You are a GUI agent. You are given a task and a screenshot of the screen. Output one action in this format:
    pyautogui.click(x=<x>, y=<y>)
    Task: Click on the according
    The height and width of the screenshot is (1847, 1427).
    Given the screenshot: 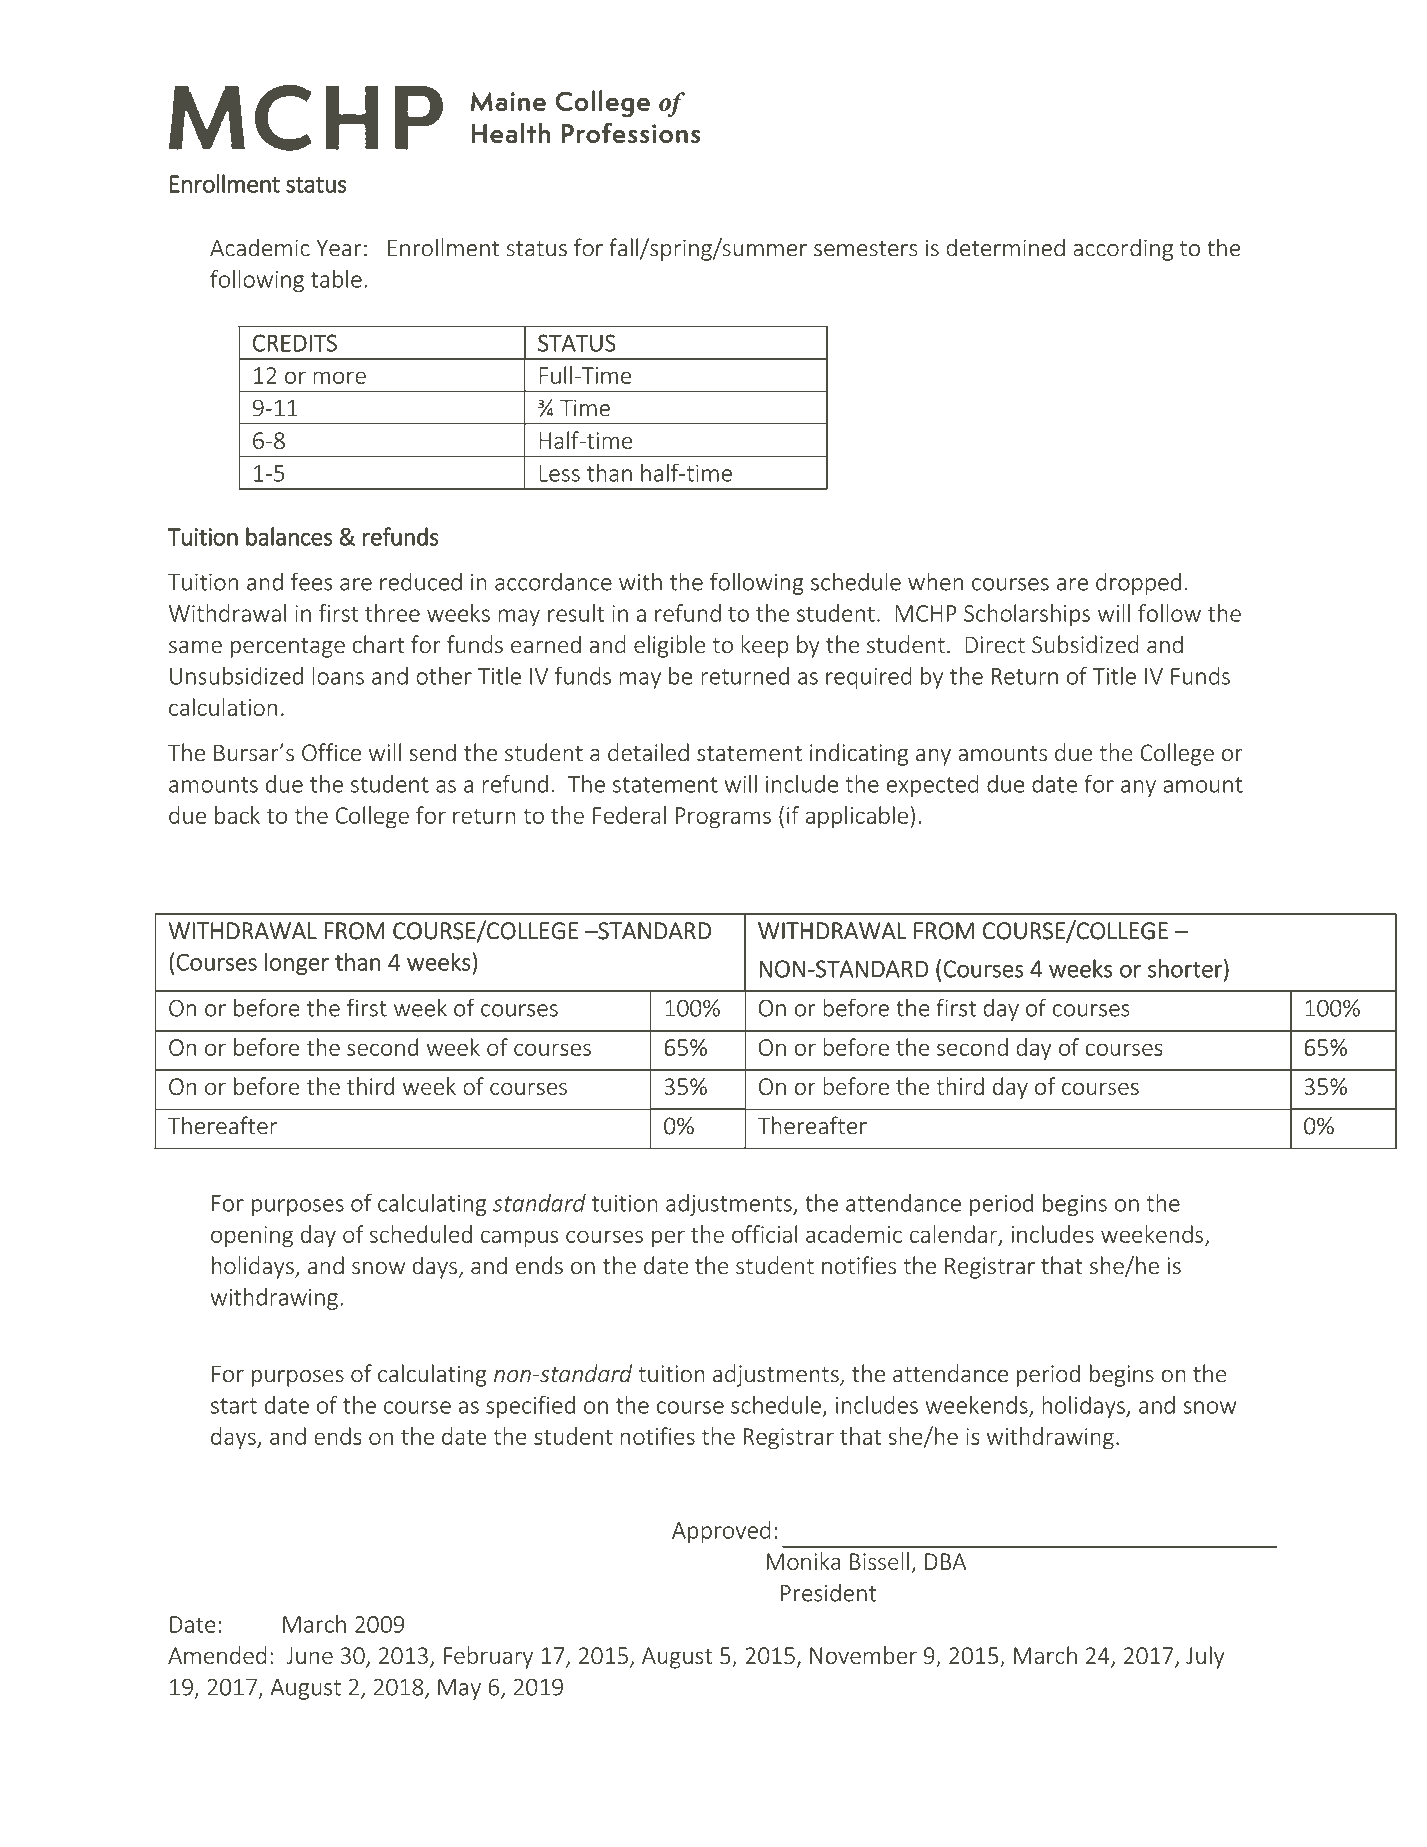 What is the action you would take?
    pyautogui.click(x=1123, y=249)
